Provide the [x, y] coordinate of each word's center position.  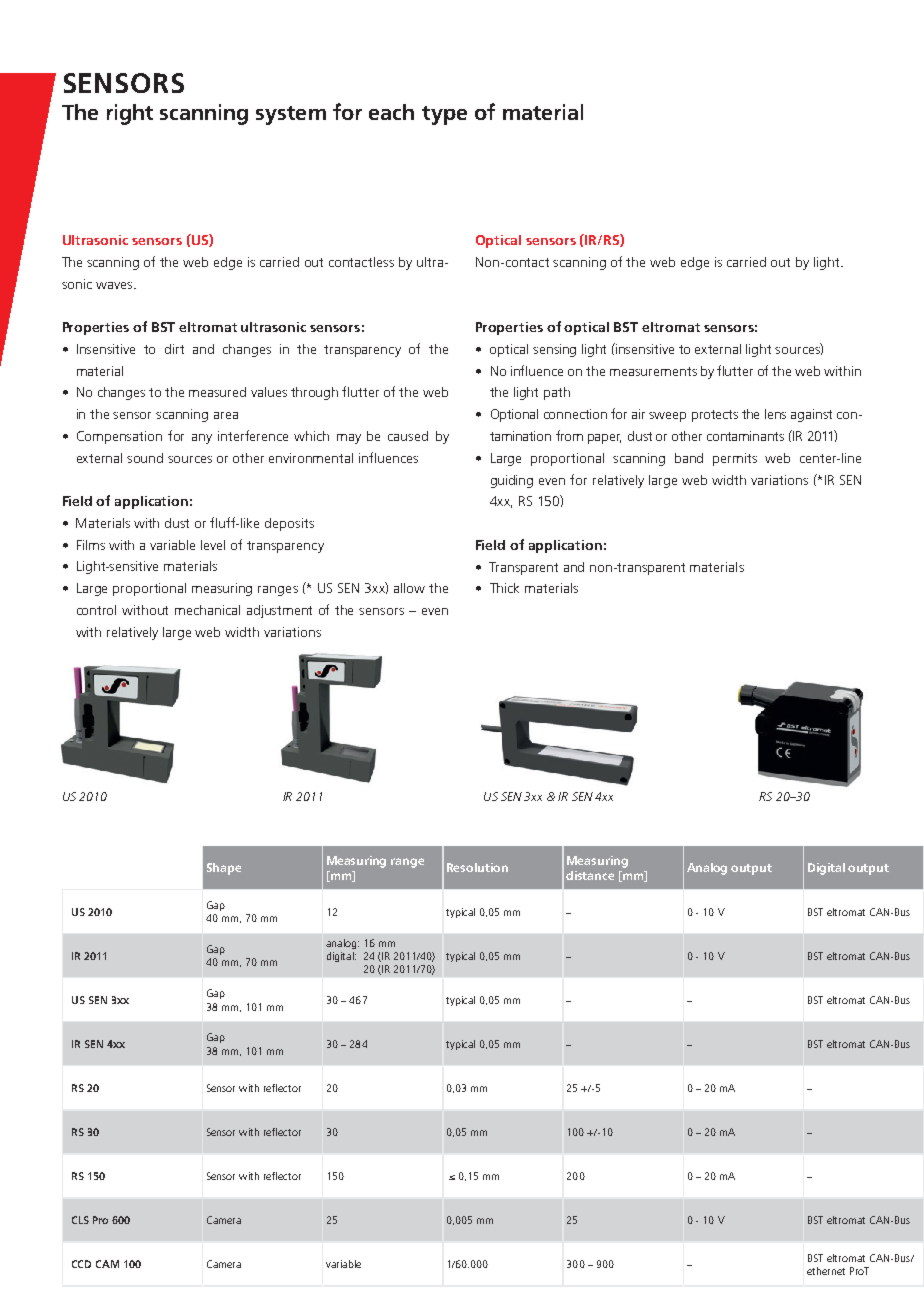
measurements [653, 371]
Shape [224, 869]
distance [590, 875]
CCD [81, 1264]
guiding [512, 481]
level [213, 545]
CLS [80, 1220]
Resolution [477, 867]
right [130, 114]
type [444, 115]
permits [735, 459]
